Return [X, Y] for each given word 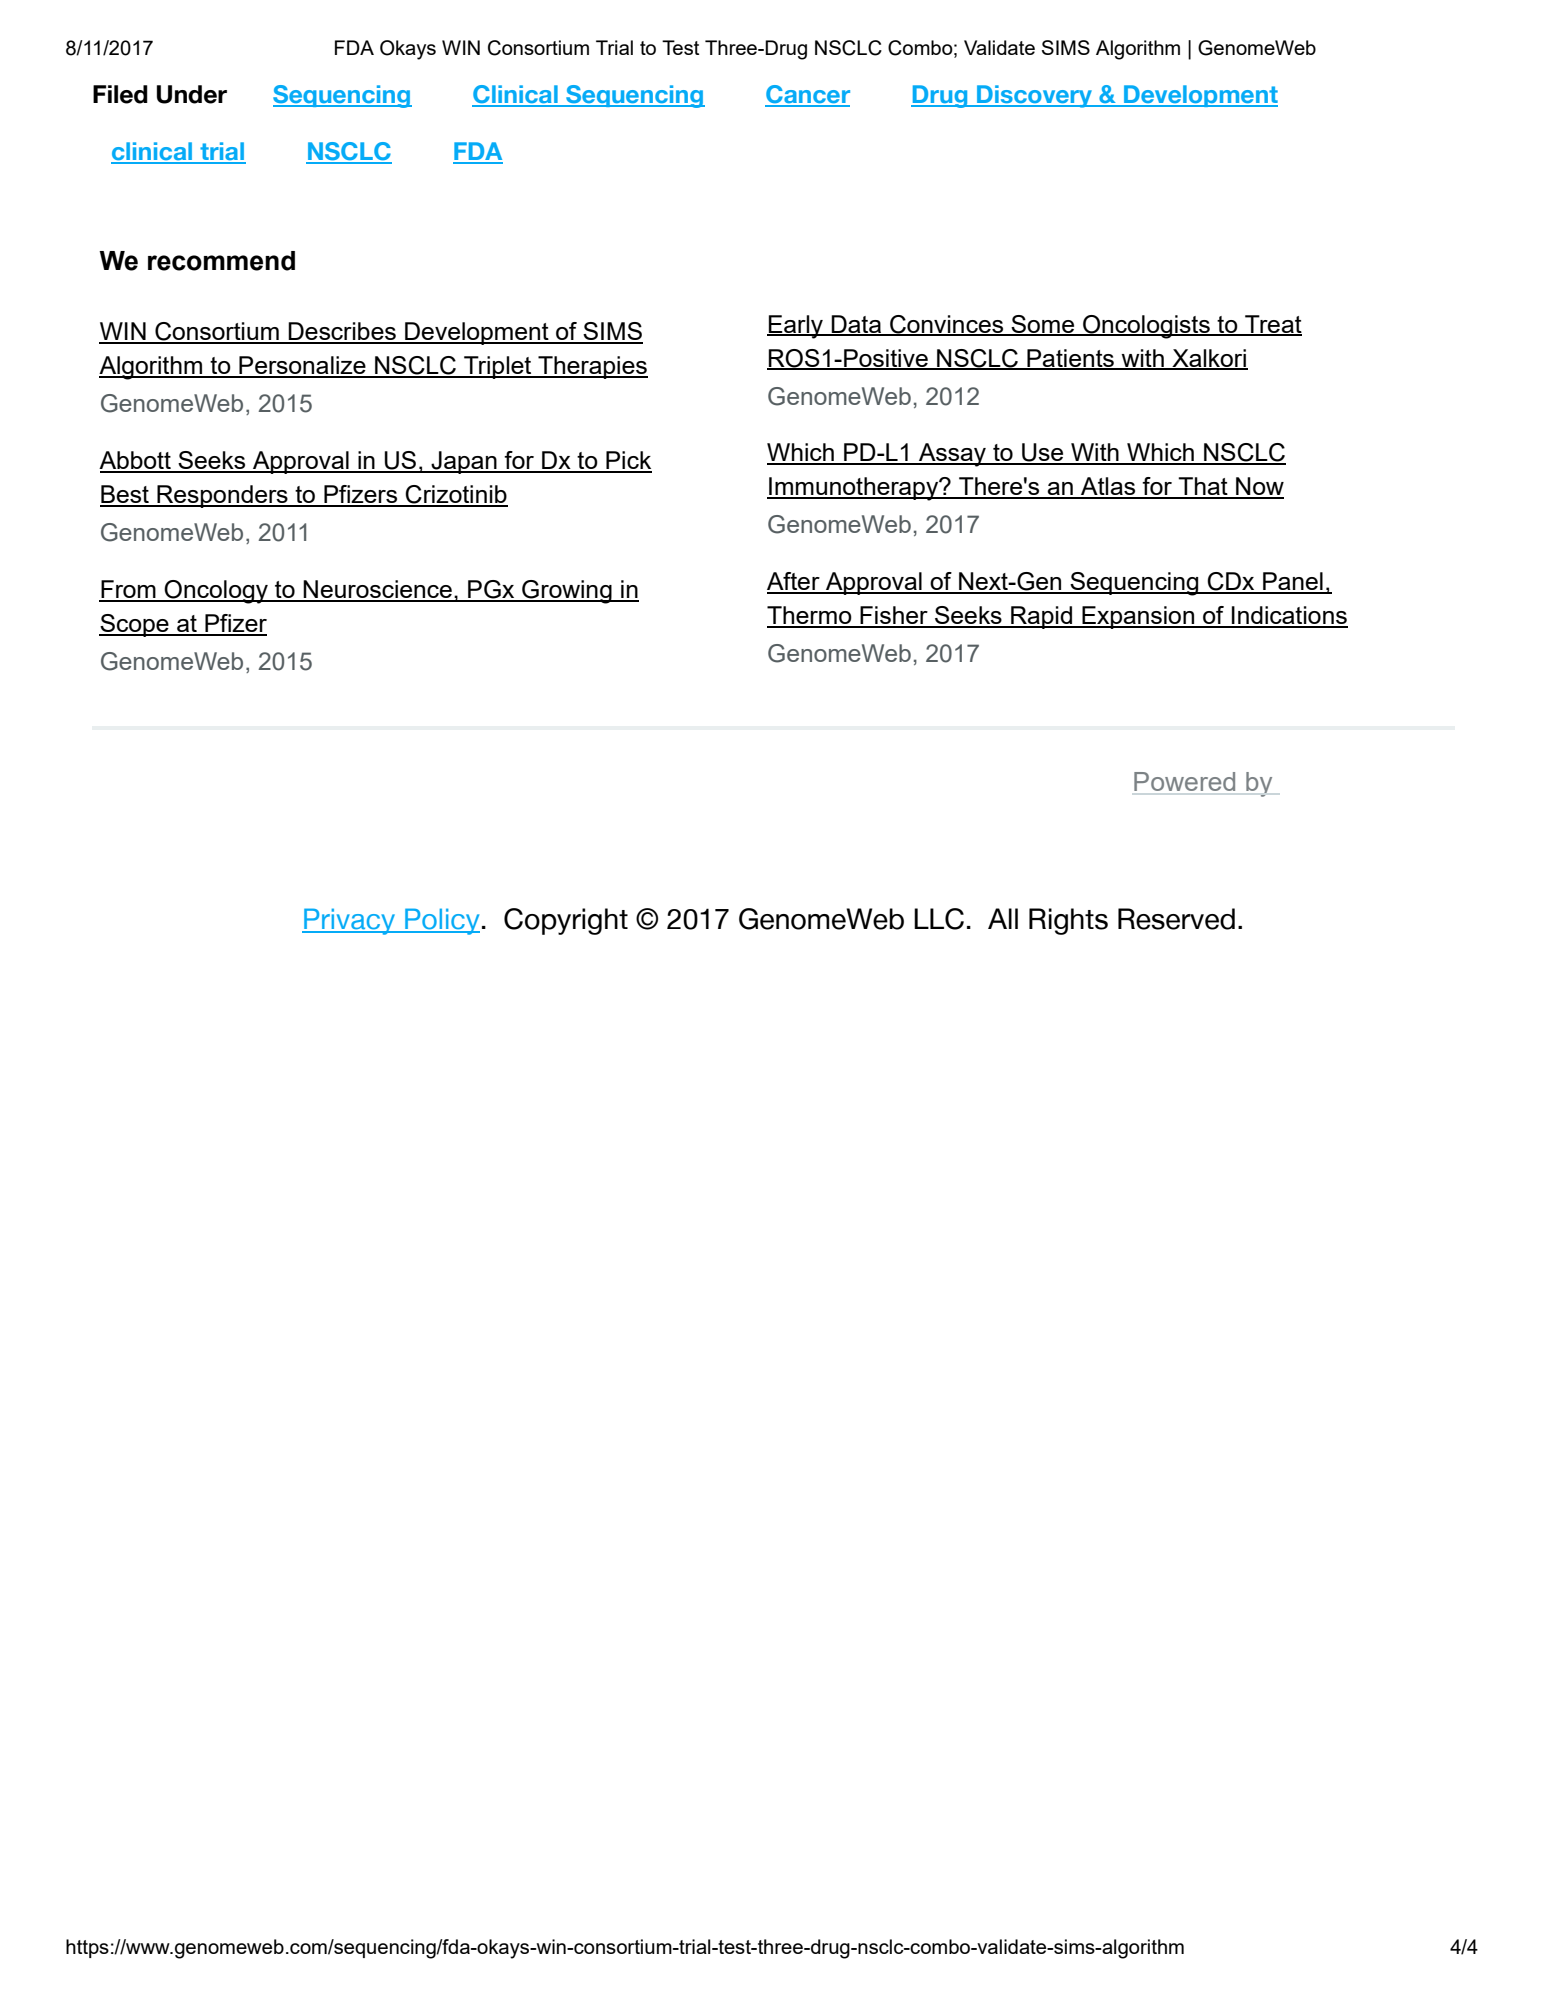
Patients [1070, 359]
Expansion [1138, 617]
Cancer [807, 95]
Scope [135, 625]
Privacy [349, 921]
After [794, 582]
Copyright [566, 921]
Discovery [1035, 96]
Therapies [592, 367]
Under [192, 94]
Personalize [302, 366]
